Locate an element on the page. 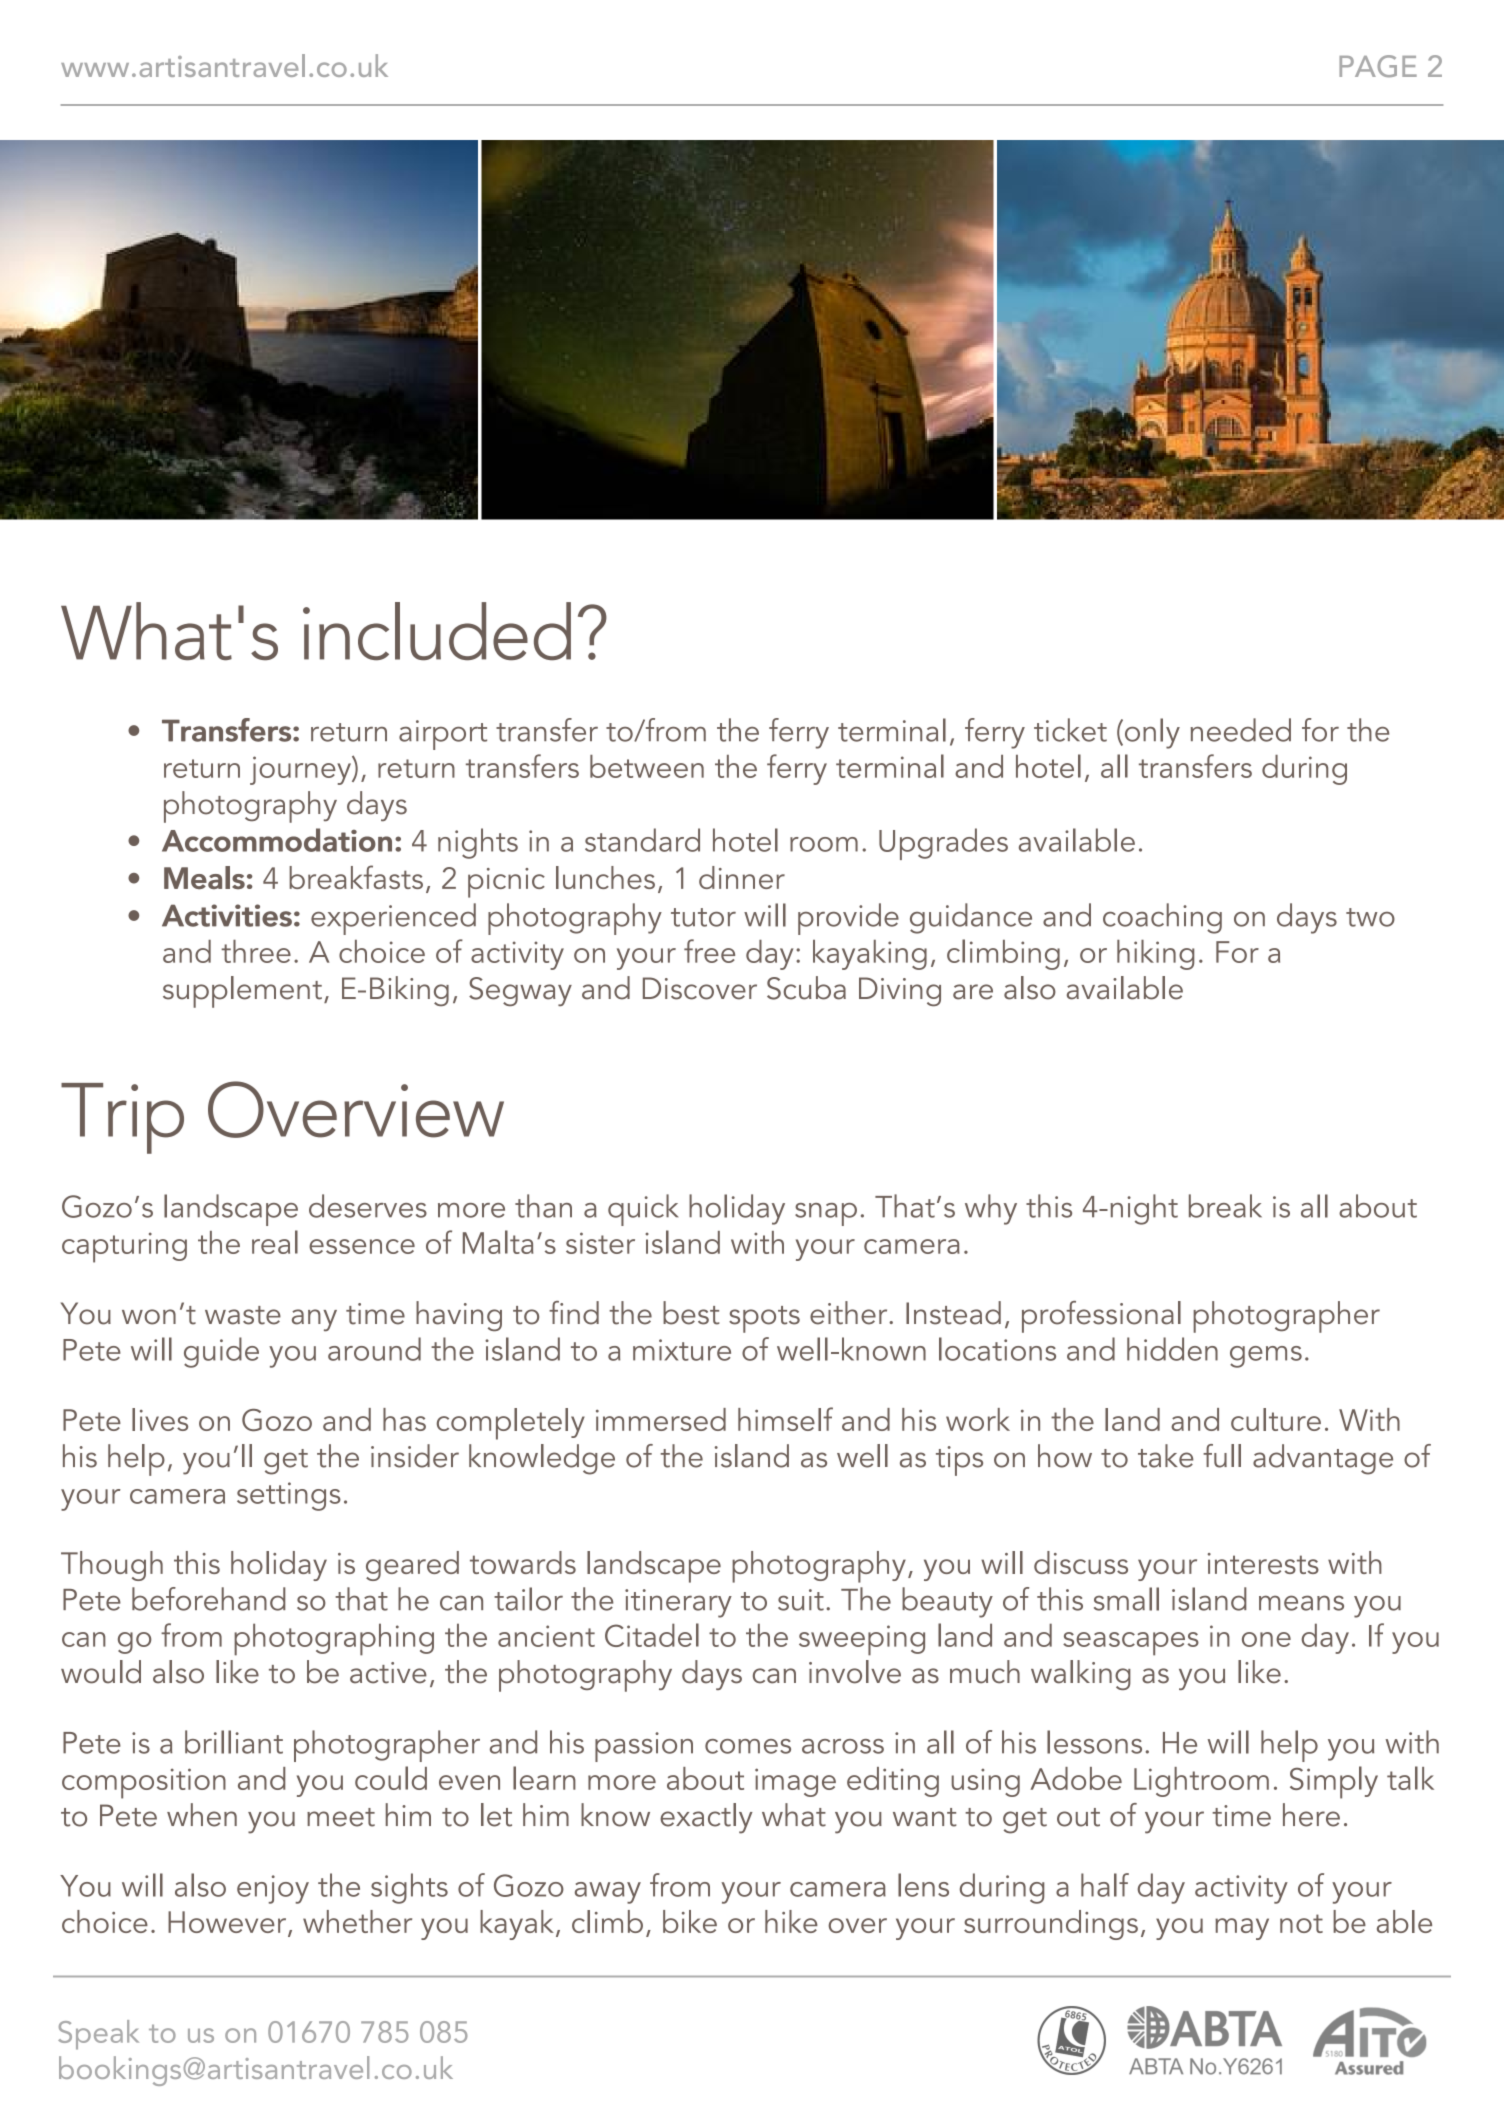  PAGE is located at coordinates (1378, 66).
